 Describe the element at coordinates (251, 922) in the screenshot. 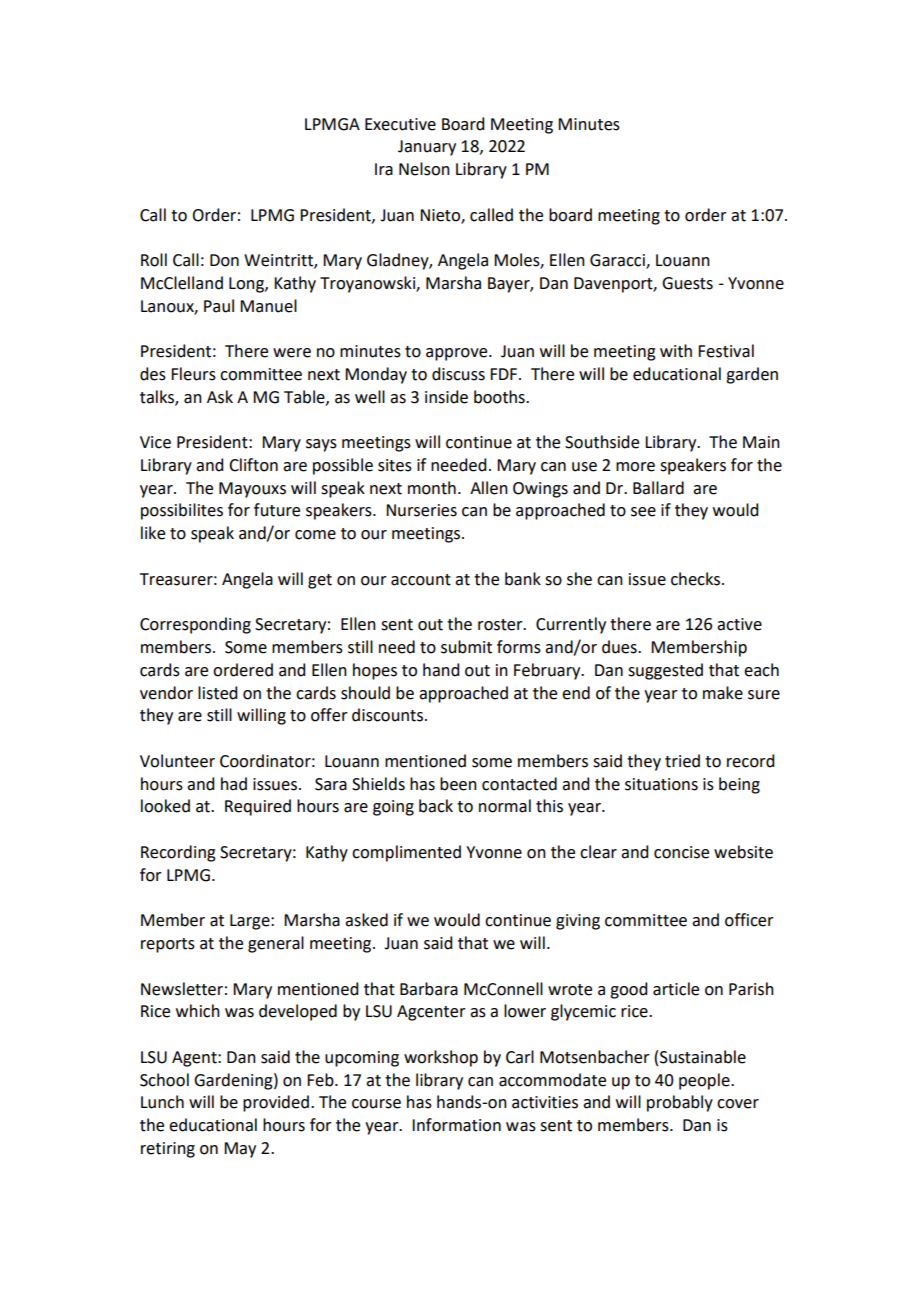

I see `Large` at that location.
